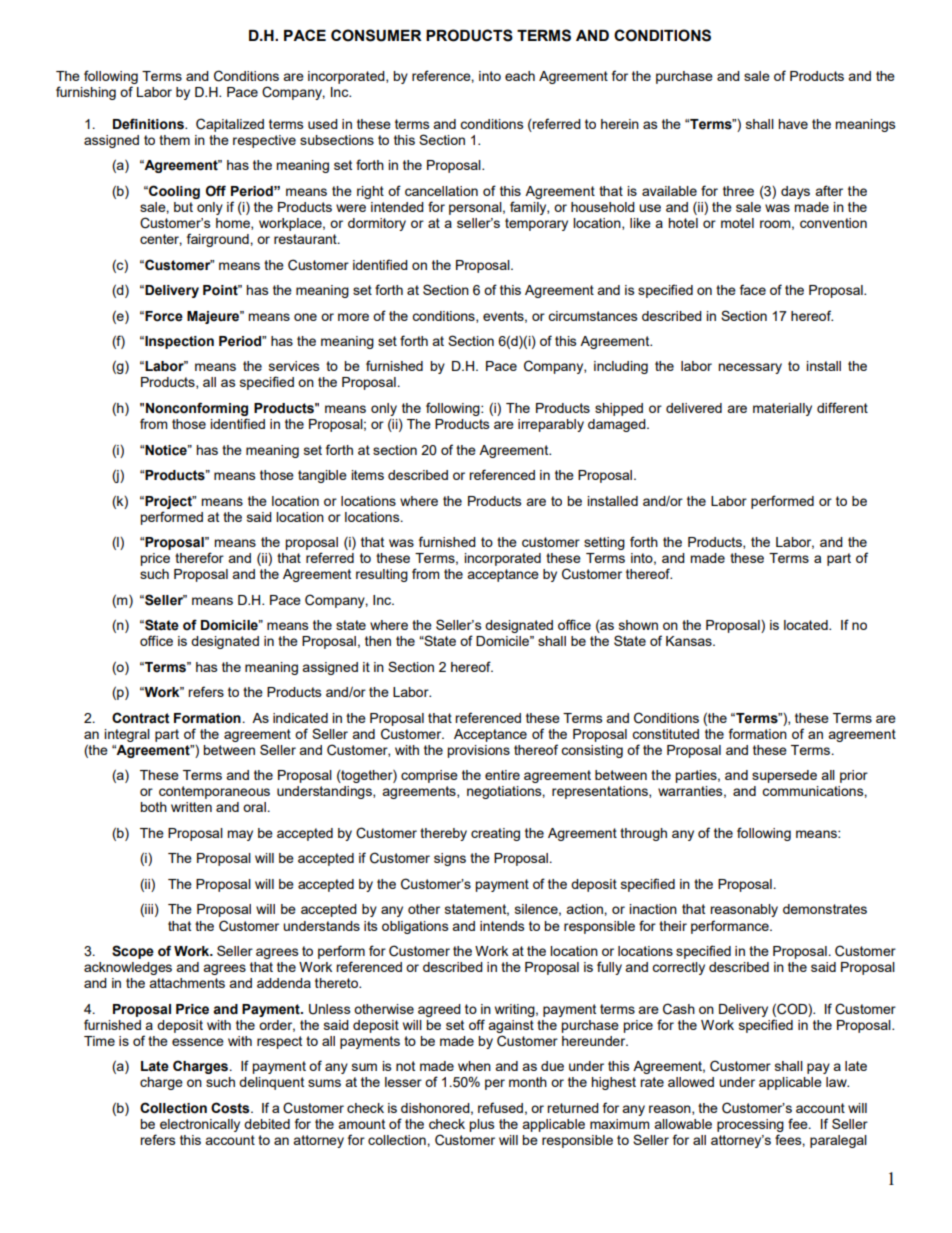  Describe the element at coordinates (382, 575) in the page. I see `resulting` at that location.
